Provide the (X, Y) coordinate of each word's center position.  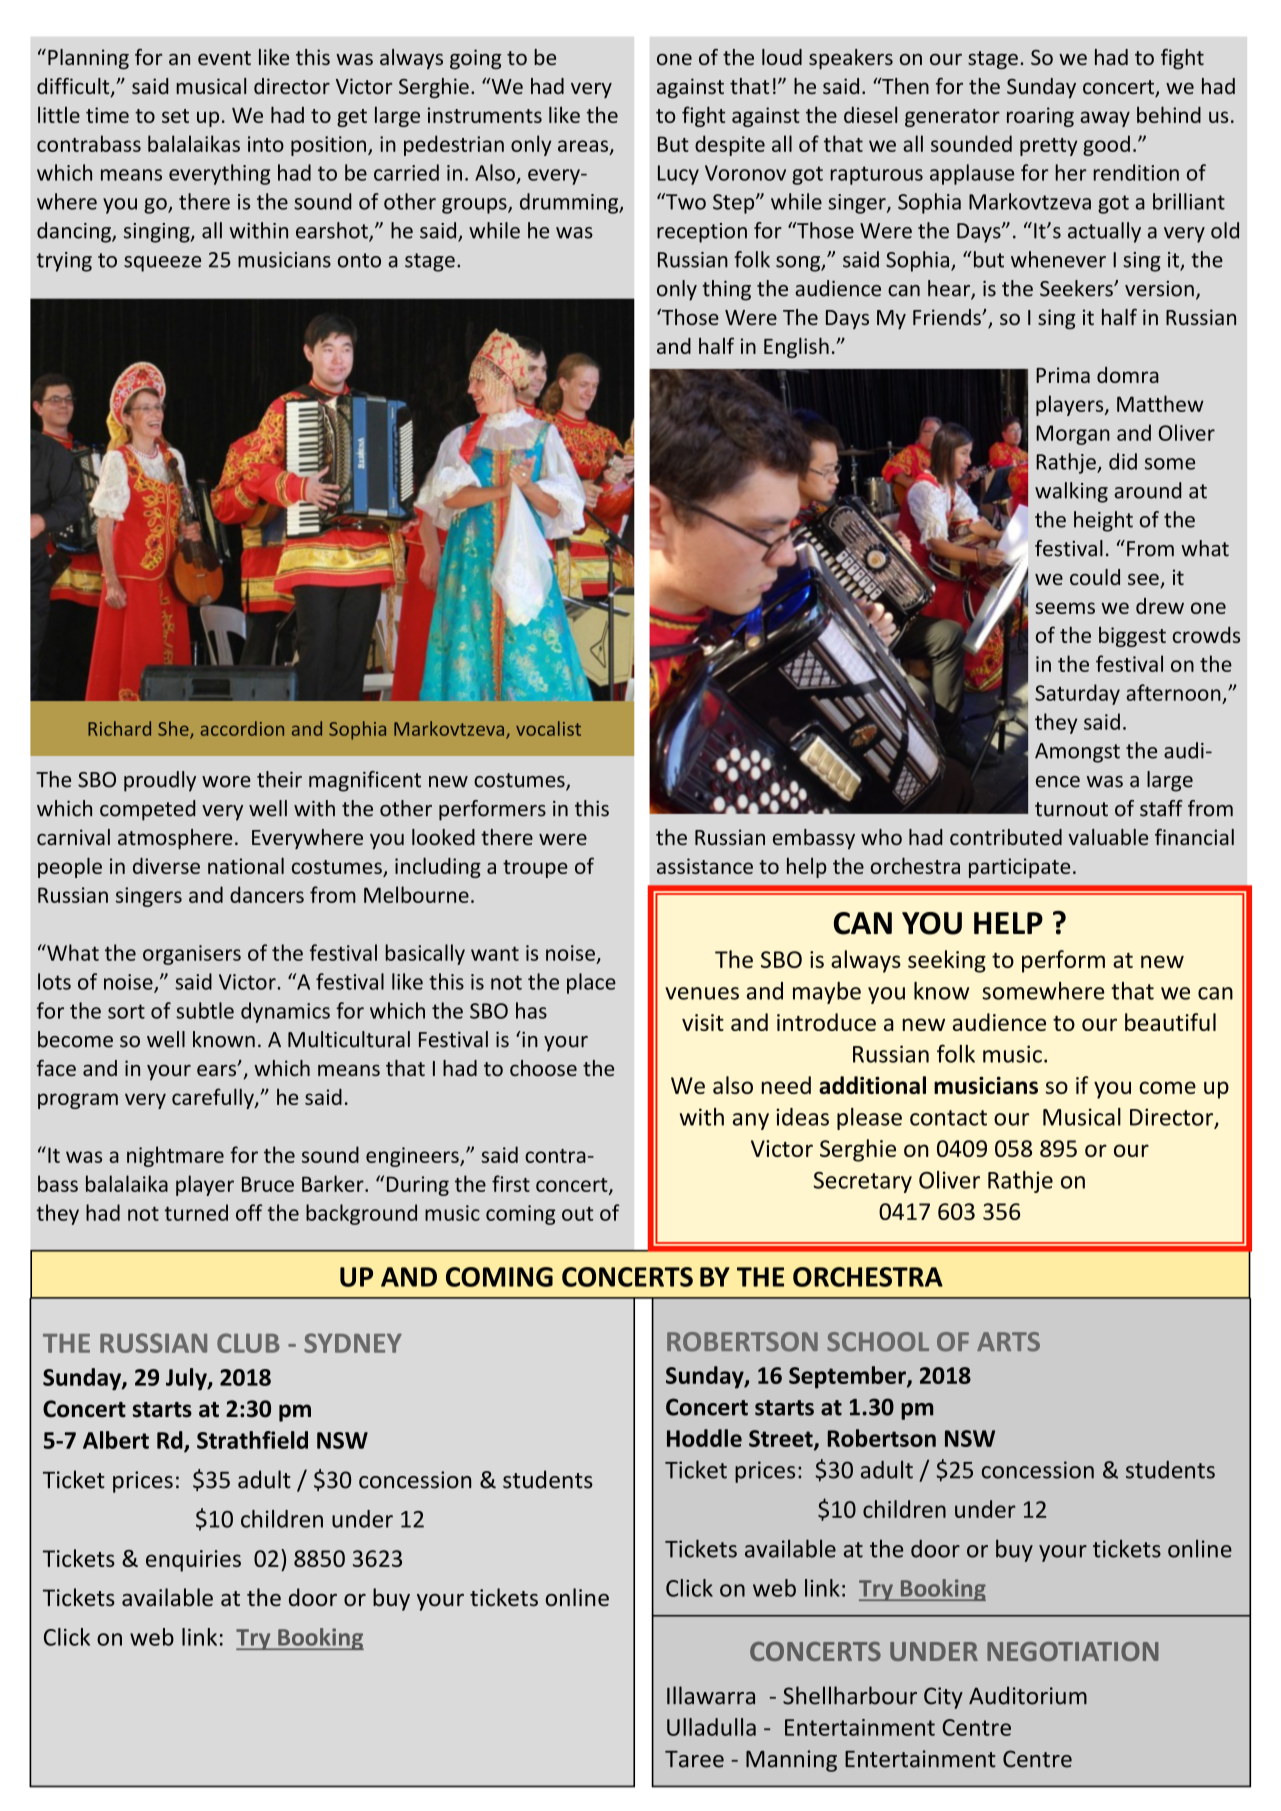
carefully (214, 1098)
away (1105, 119)
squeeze (162, 264)
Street (782, 1440)
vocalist (548, 728)
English (796, 347)
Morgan (1073, 435)
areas (584, 147)
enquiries (193, 1561)
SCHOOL (878, 1342)
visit (703, 1022)
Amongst (1077, 753)
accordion (242, 728)
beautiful (1170, 1022)
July (187, 1379)
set (175, 116)
